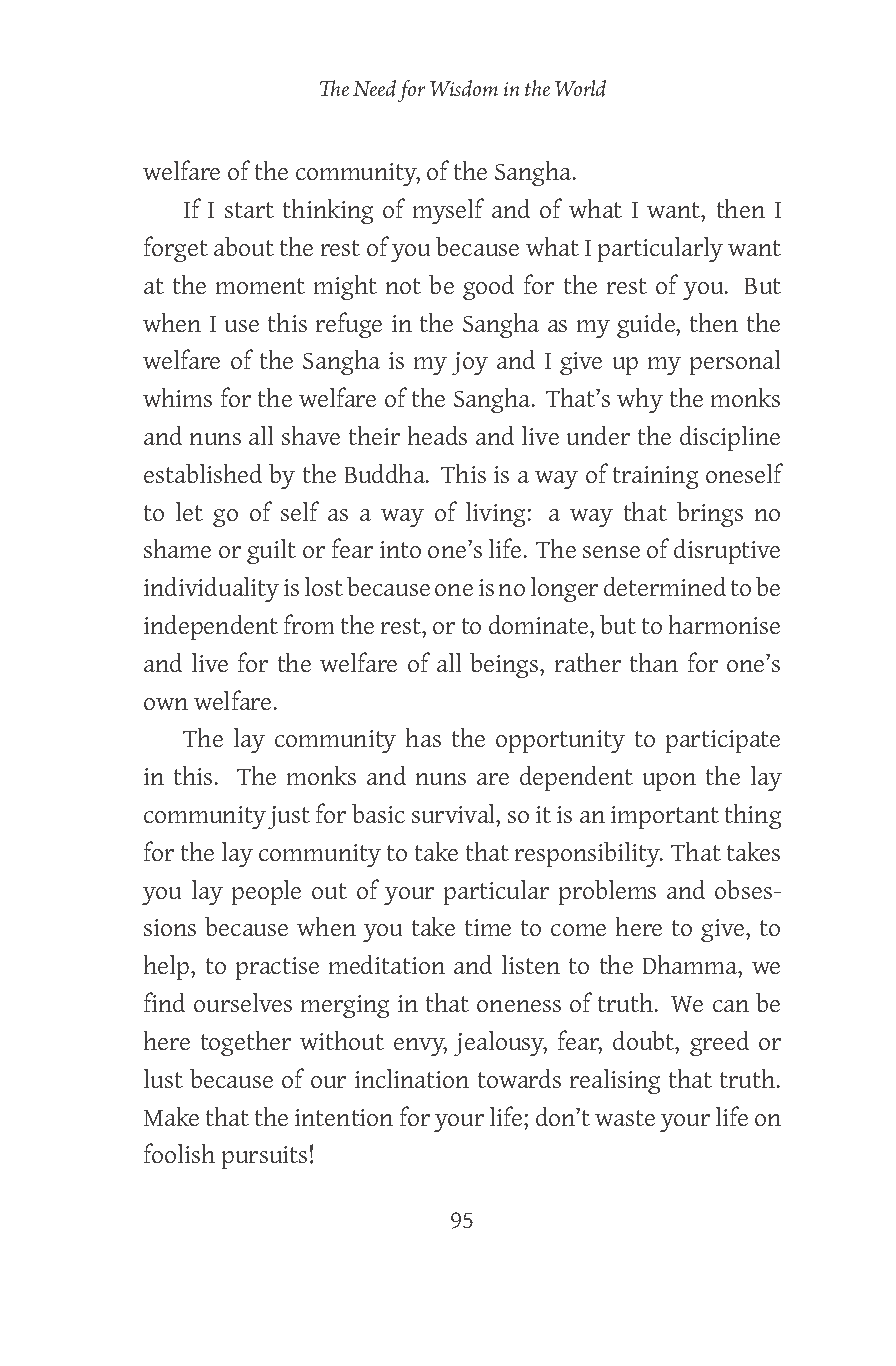 Image resolution: width=896 pixels, height=1366 pixels. Describe the element at coordinates (411, 91) in the screenshot. I see `GPS` at that location.
